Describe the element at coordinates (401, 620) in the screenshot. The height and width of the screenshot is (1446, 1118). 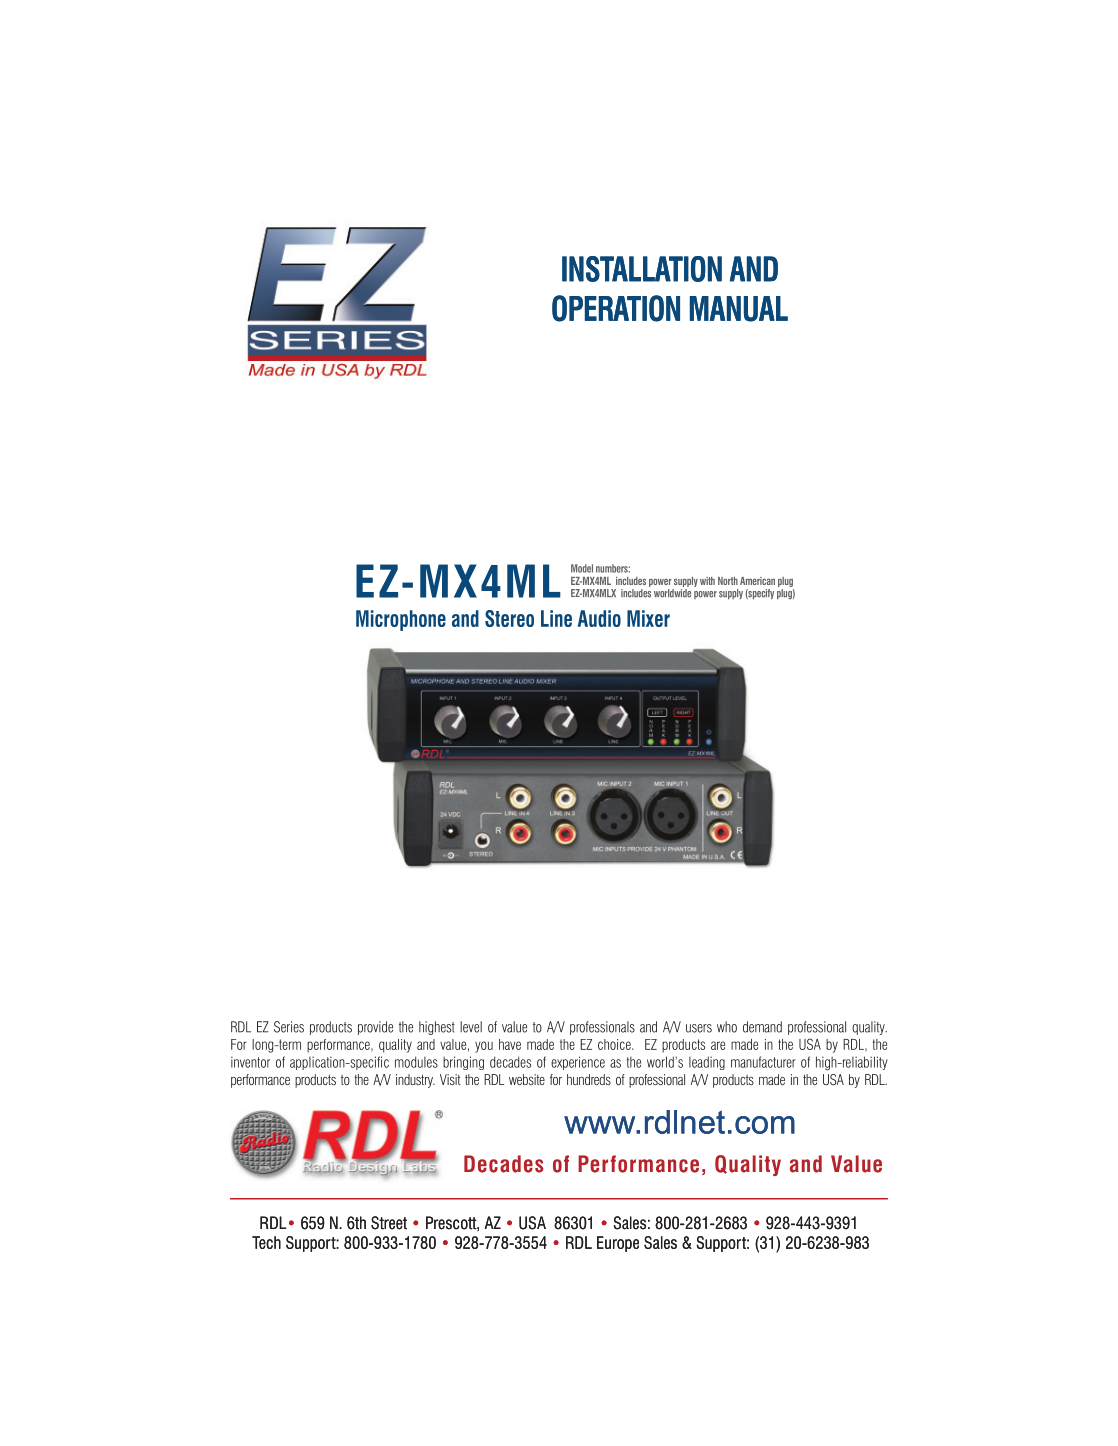
I see `Microphone` at that location.
